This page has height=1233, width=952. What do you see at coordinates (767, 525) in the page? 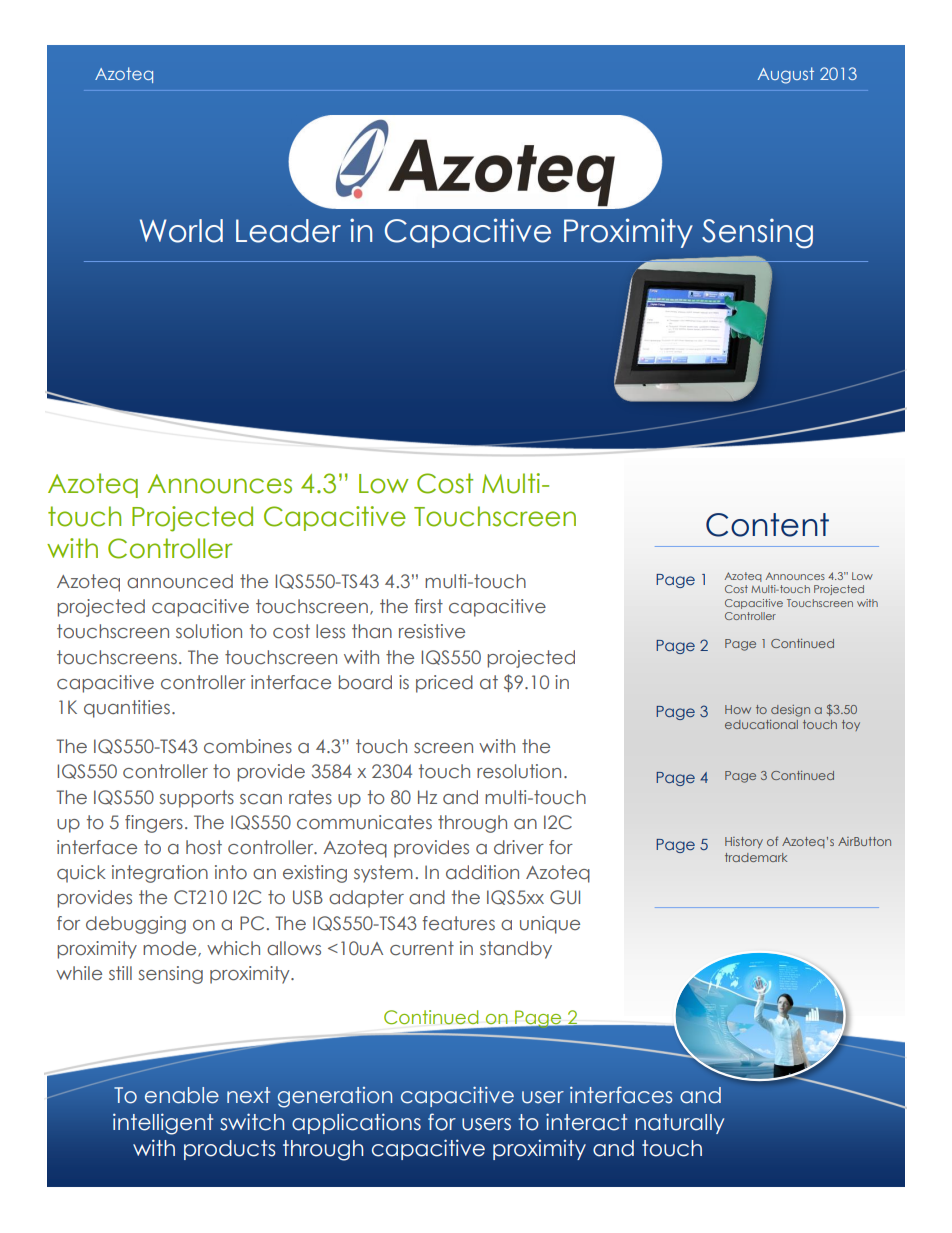
I see `Content` at bounding box center [767, 525].
